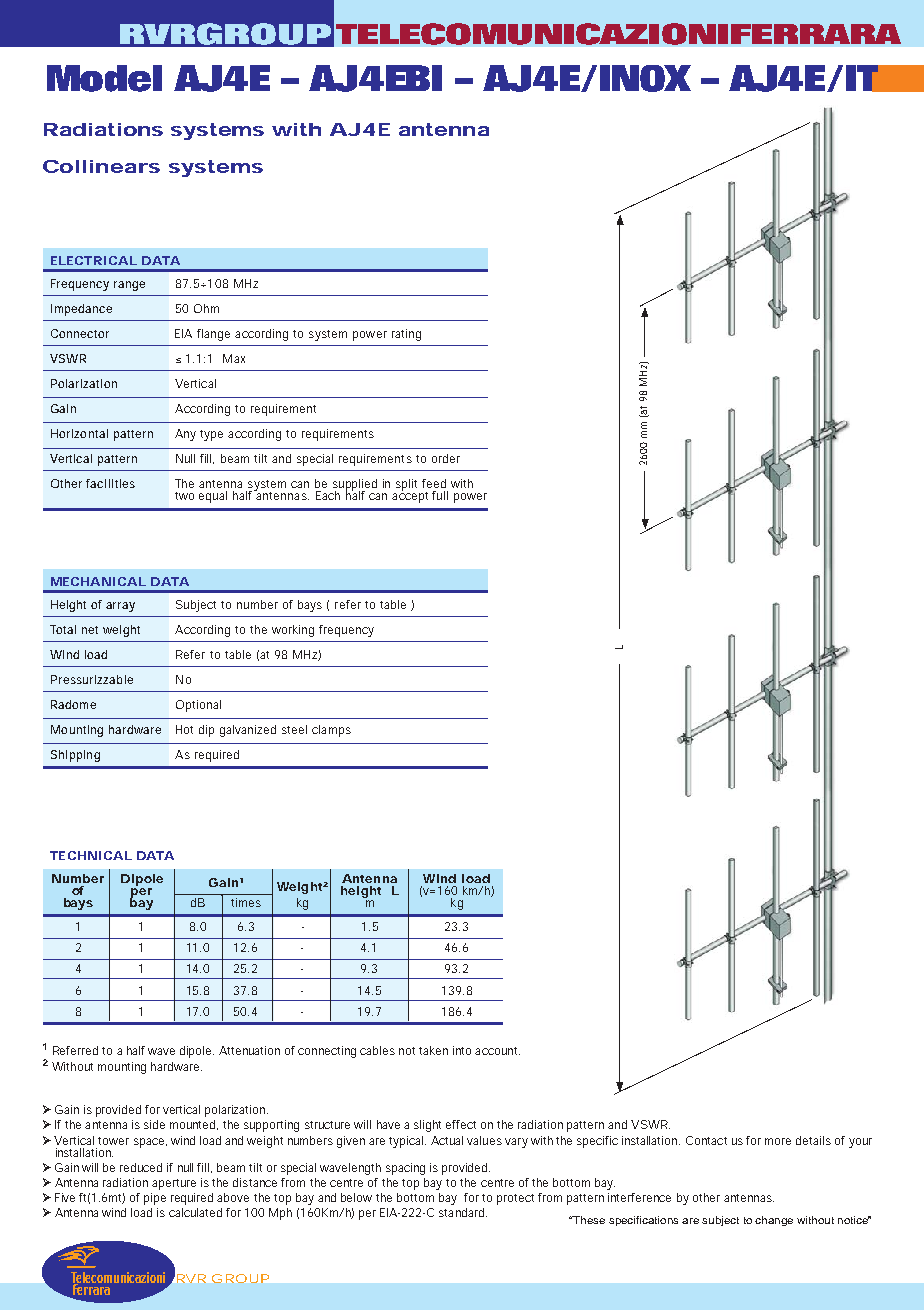 The width and height of the screenshot is (924, 1311). Describe the element at coordinates (331, 731) in the screenshot. I see `clamps` at that location.
